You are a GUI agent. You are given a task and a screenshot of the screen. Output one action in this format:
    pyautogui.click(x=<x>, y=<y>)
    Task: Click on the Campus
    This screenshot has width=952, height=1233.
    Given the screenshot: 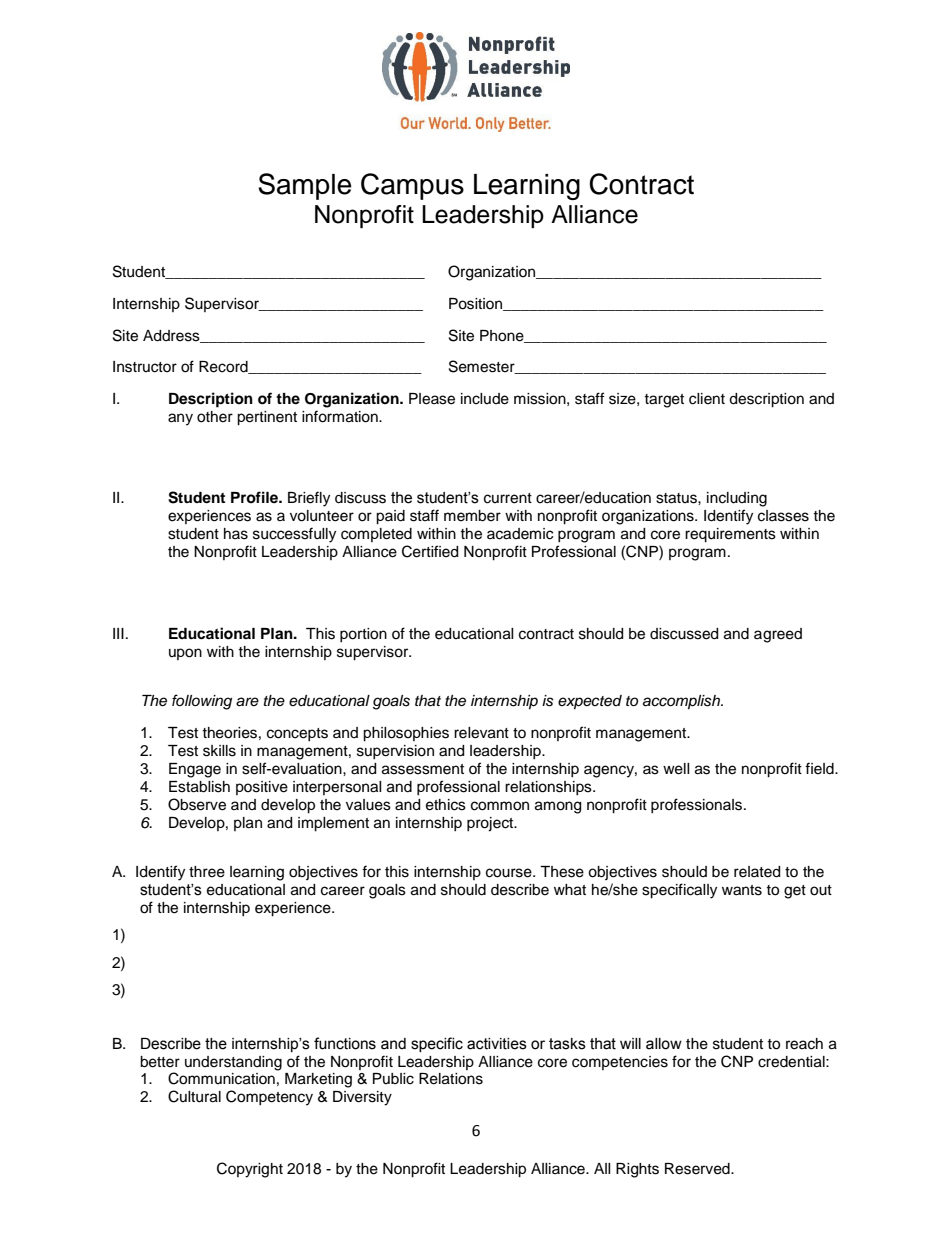 What is the action you would take?
    pyautogui.click(x=412, y=186)
